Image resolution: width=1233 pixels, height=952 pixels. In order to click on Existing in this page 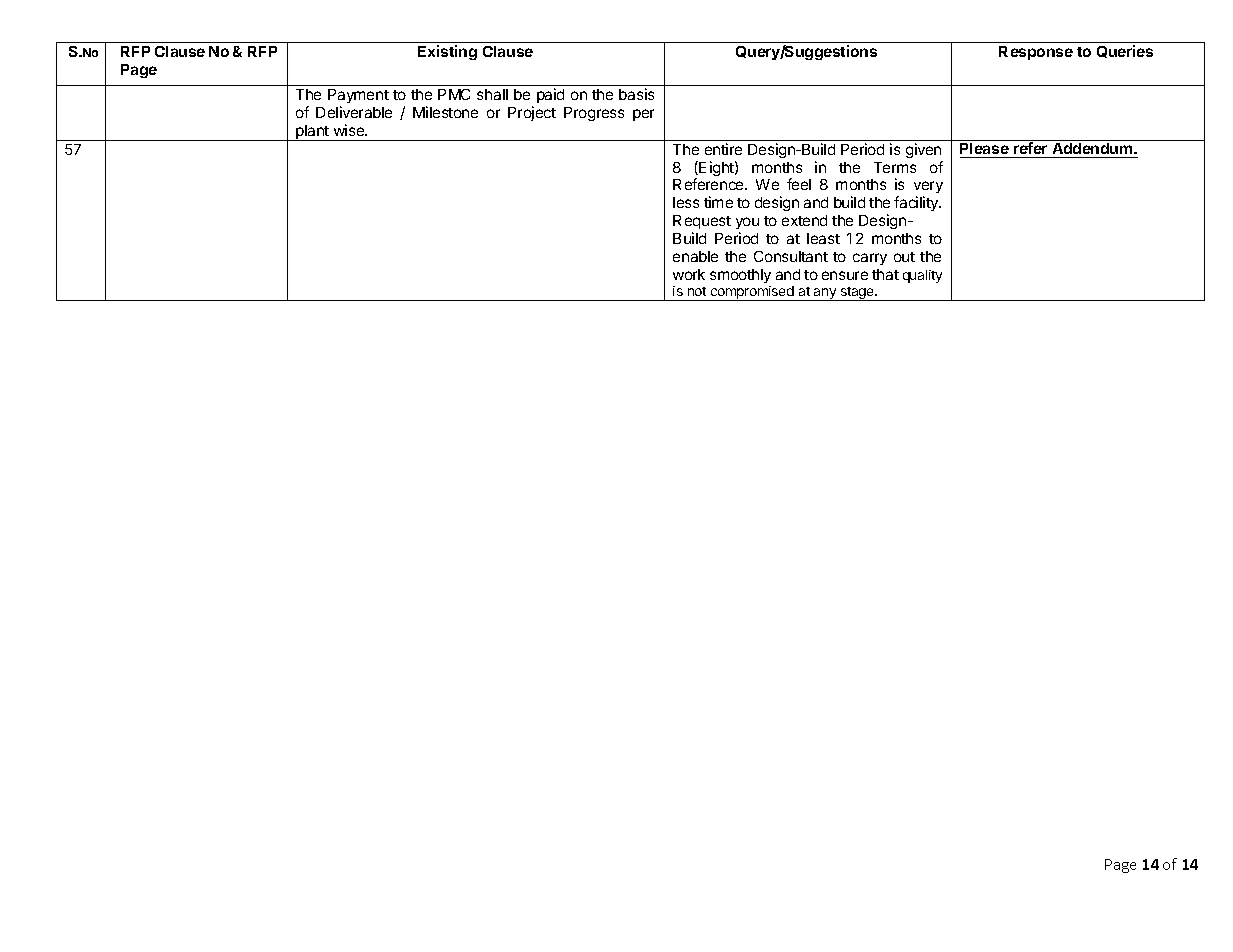, I will do `click(447, 52)`.
